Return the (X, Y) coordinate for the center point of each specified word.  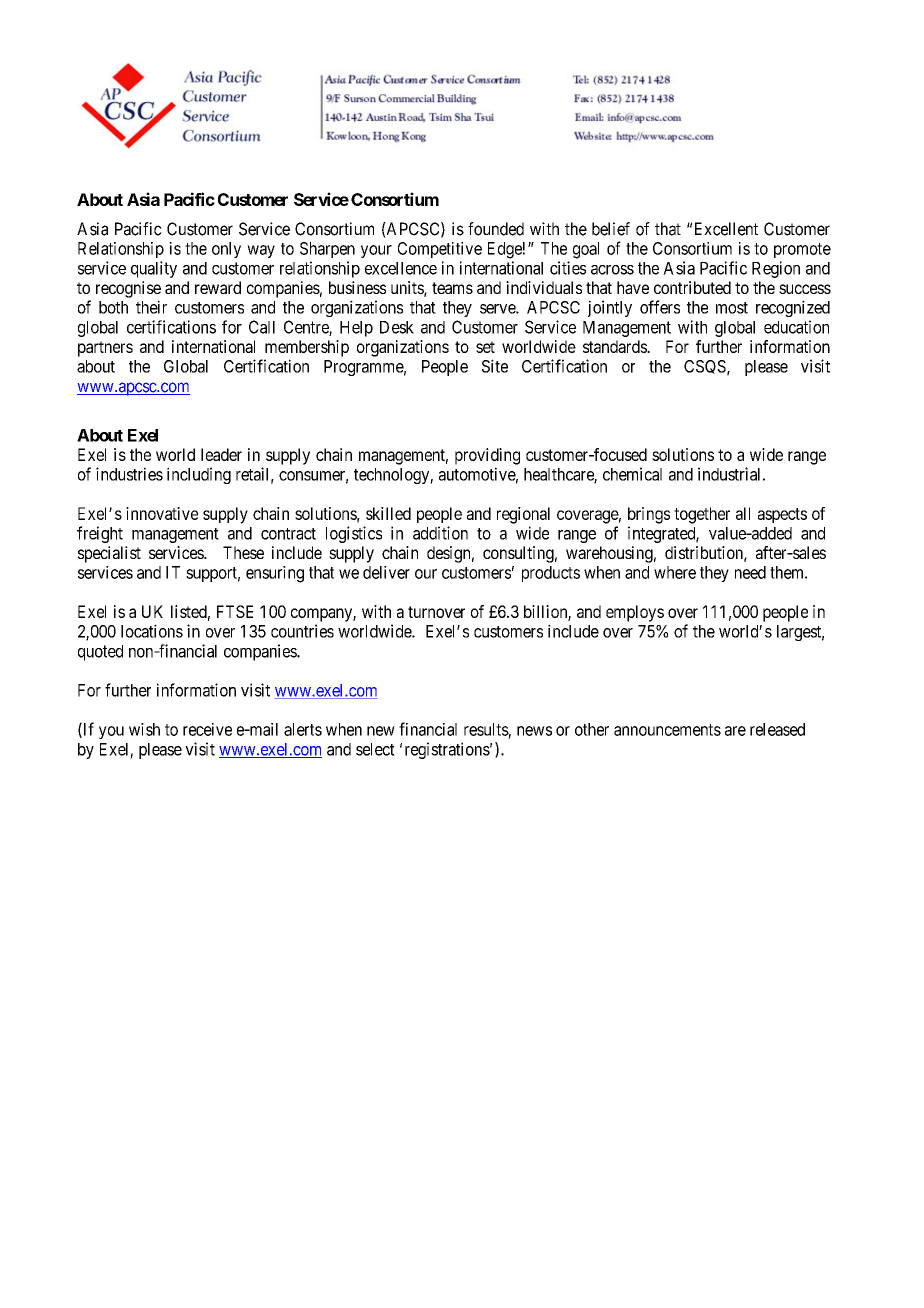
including (199, 475)
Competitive (440, 250)
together (702, 515)
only (226, 250)
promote (802, 250)
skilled (388, 513)
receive (207, 729)
